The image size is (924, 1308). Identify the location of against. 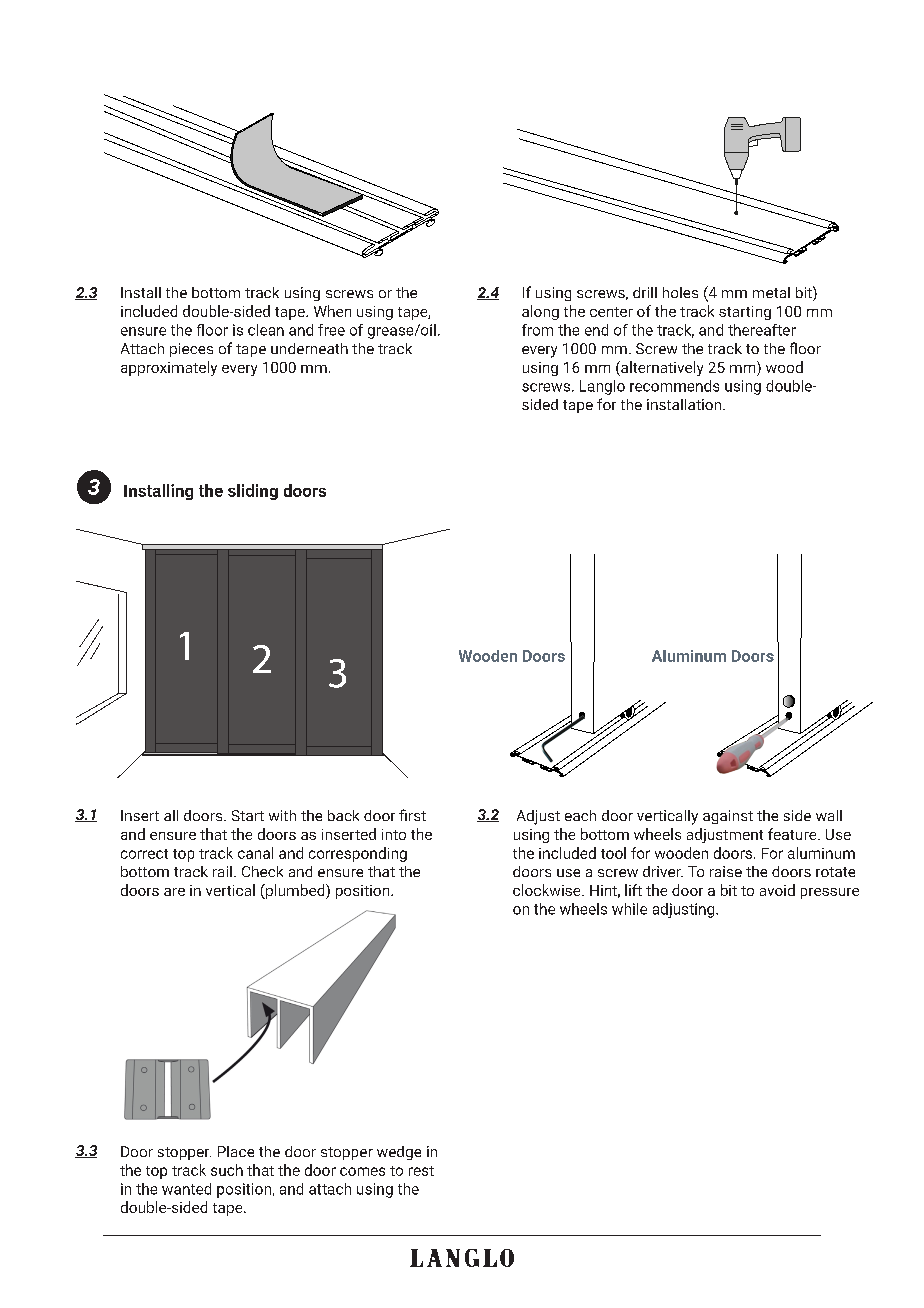
(728, 817).
